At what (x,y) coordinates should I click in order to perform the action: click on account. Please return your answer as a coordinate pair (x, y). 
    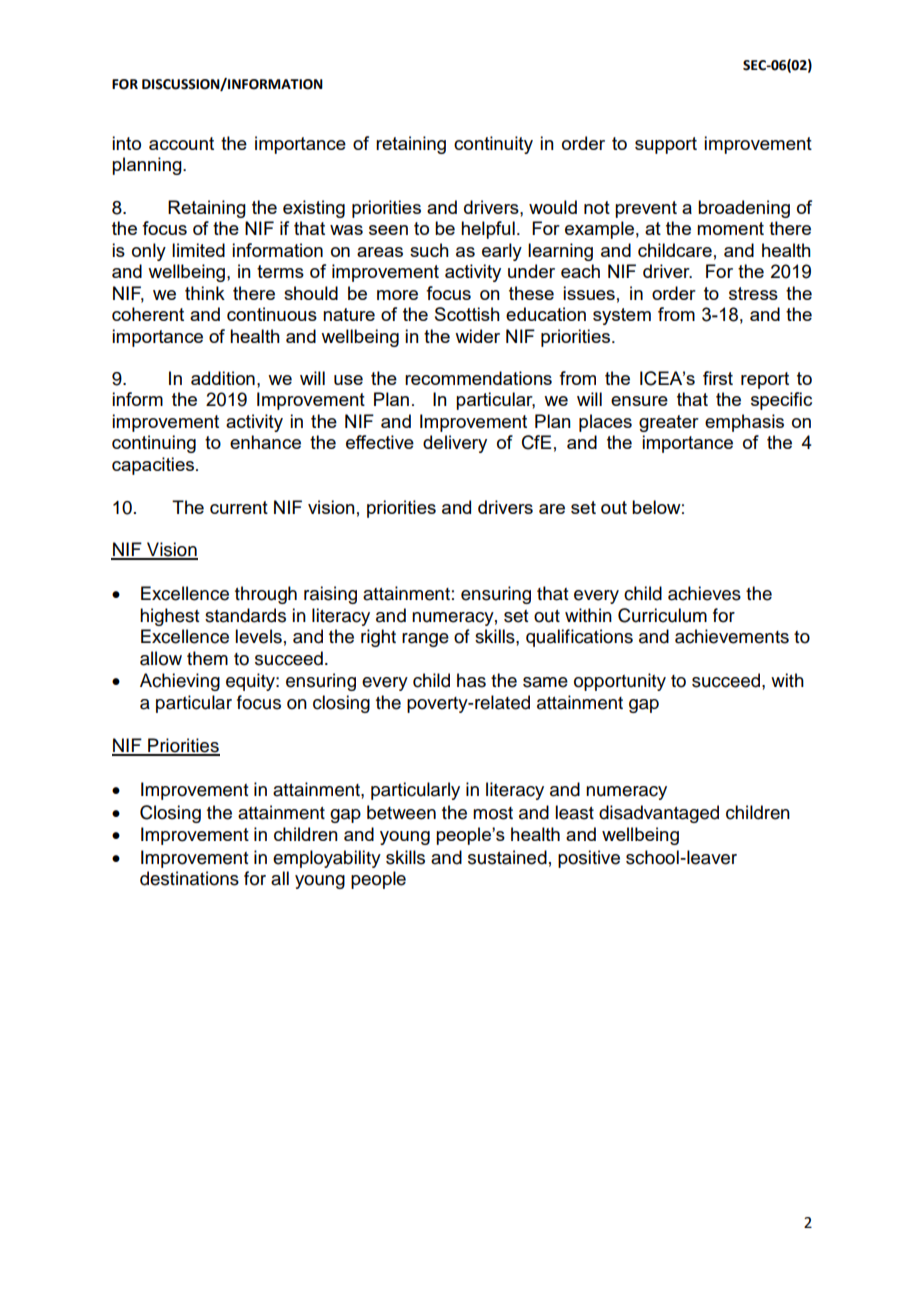
    Looking at the image, I should click on (181, 143).
